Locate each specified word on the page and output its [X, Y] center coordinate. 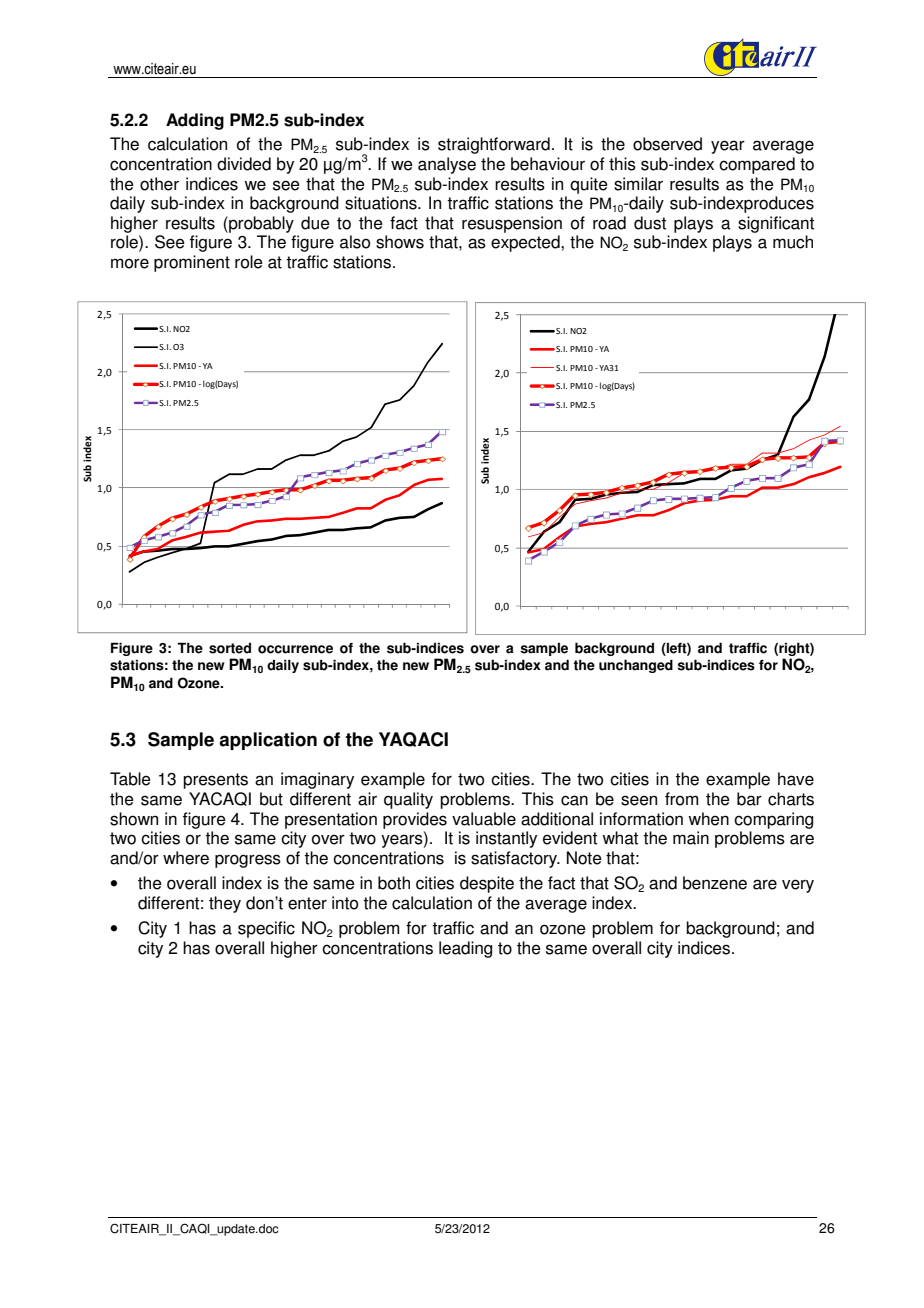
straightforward [494, 145]
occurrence [295, 649]
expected [526, 243]
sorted [230, 648]
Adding [195, 121]
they [225, 904]
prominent [192, 263]
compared [757, 165]
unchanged [636, 666]
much [793, 242]
